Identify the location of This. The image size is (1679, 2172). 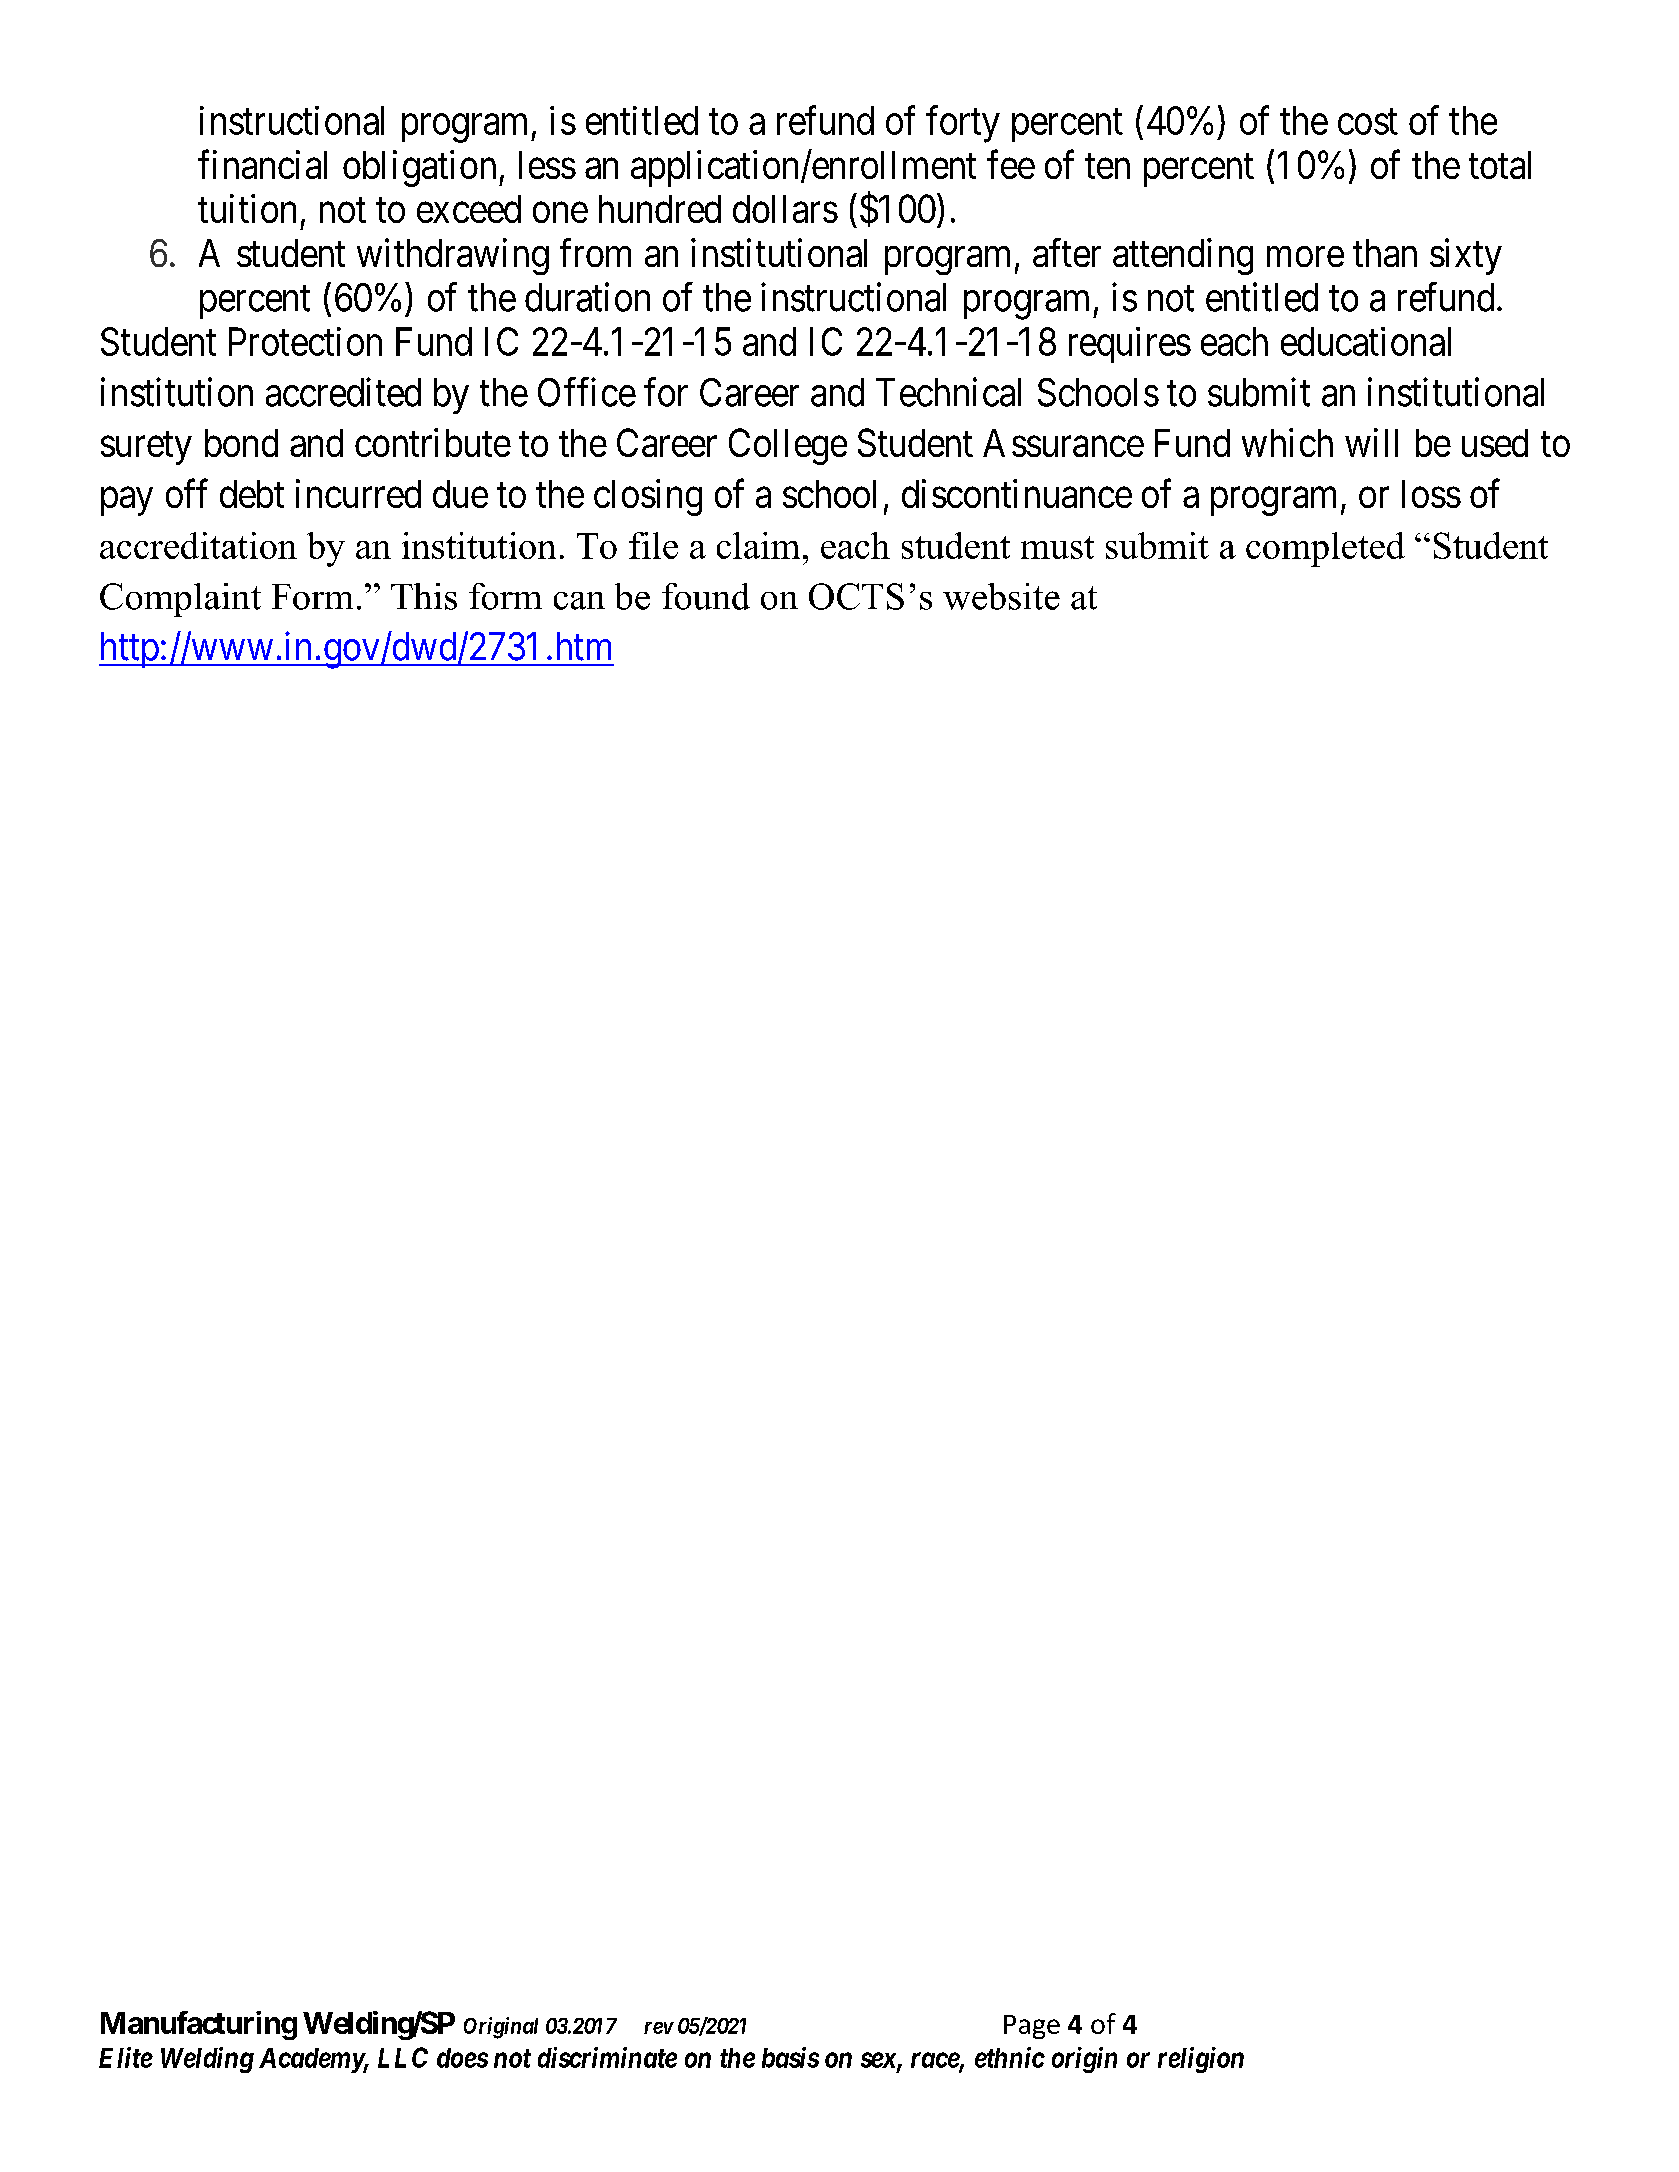
(424, 596).
